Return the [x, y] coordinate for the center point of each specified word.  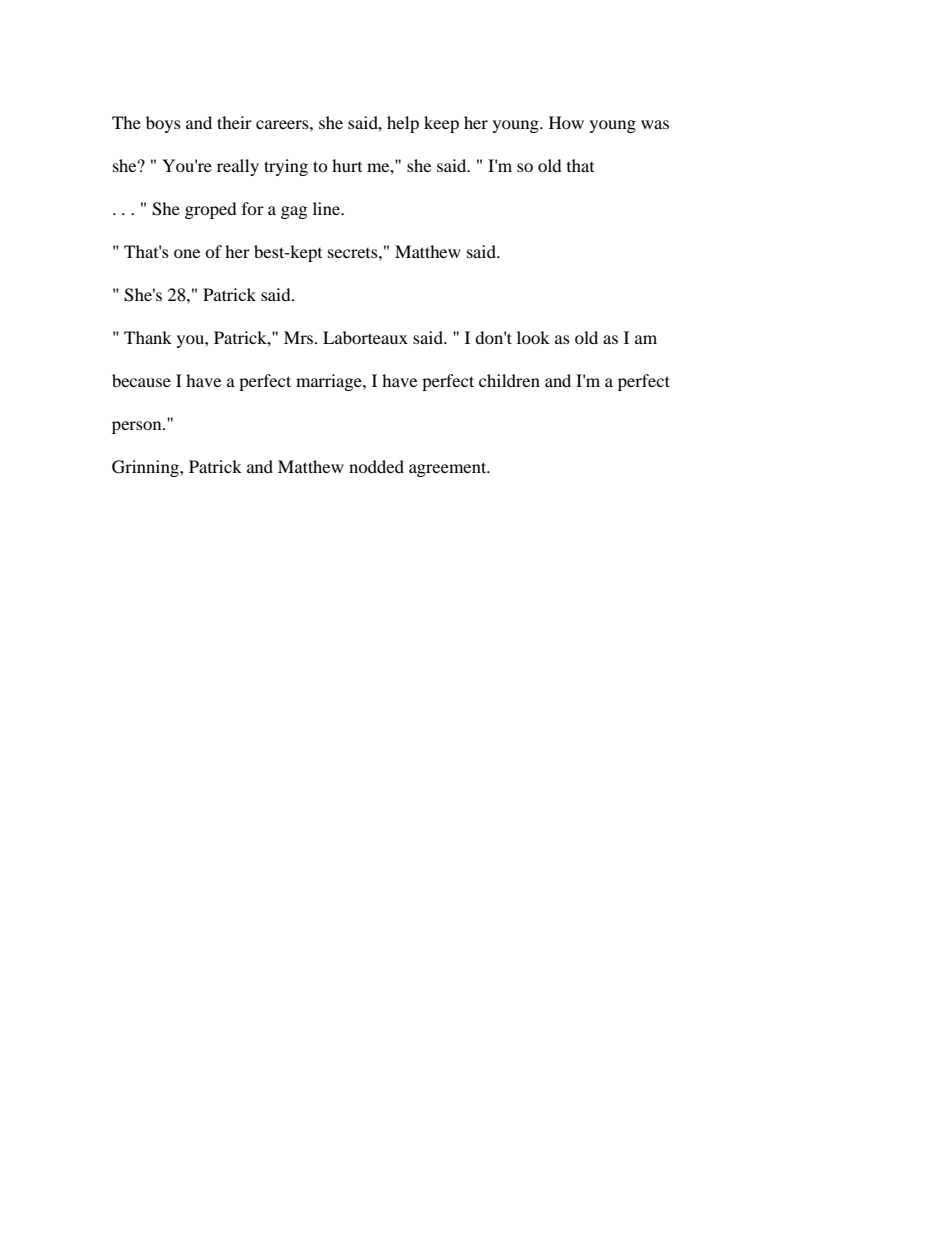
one [187, 253]
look [533, 337]
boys [163, 124]
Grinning [146, 468]
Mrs [300, 337]
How [566, 122]
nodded [376, 466]
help [403, 124]
